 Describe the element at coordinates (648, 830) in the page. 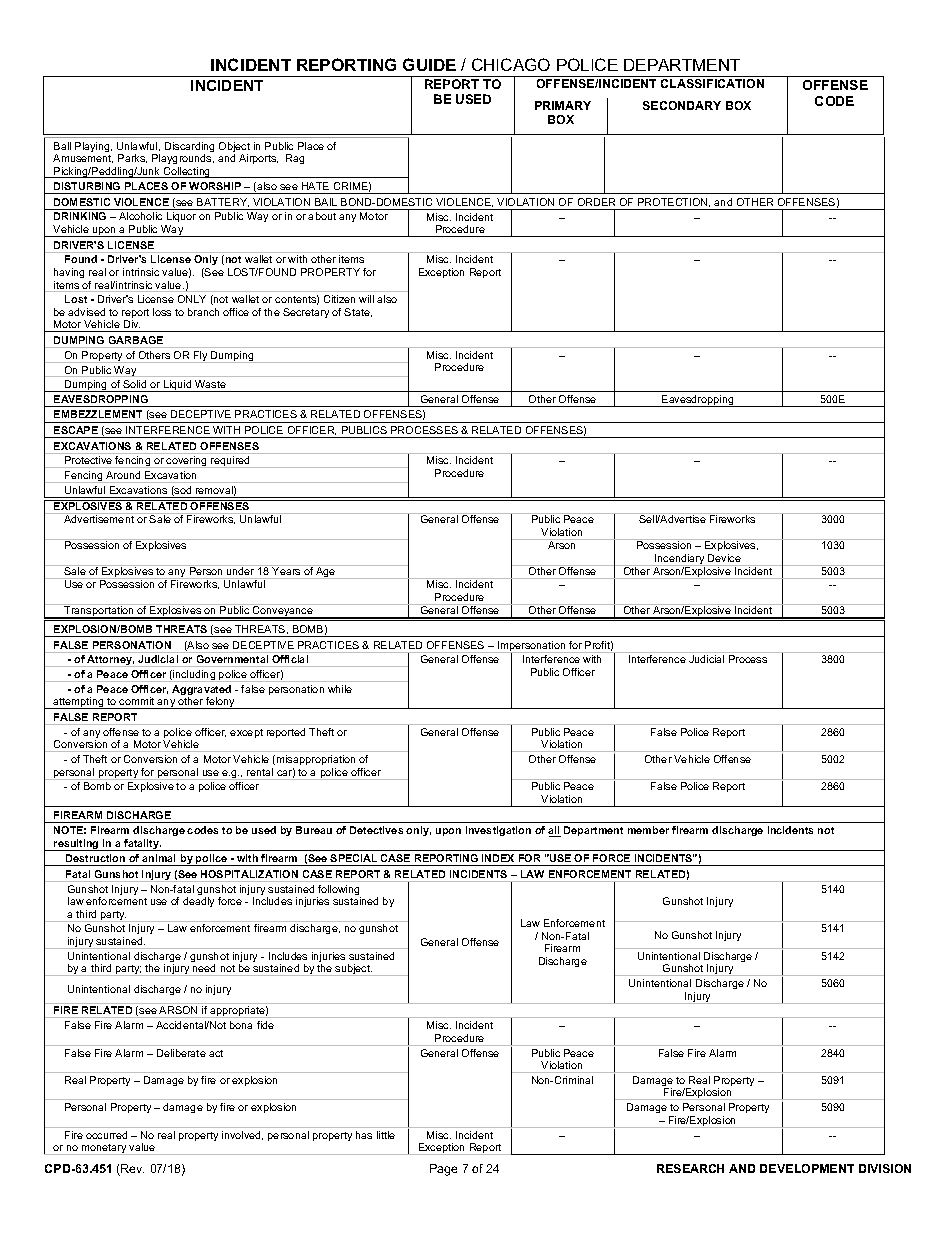

I see `member` at that location.
